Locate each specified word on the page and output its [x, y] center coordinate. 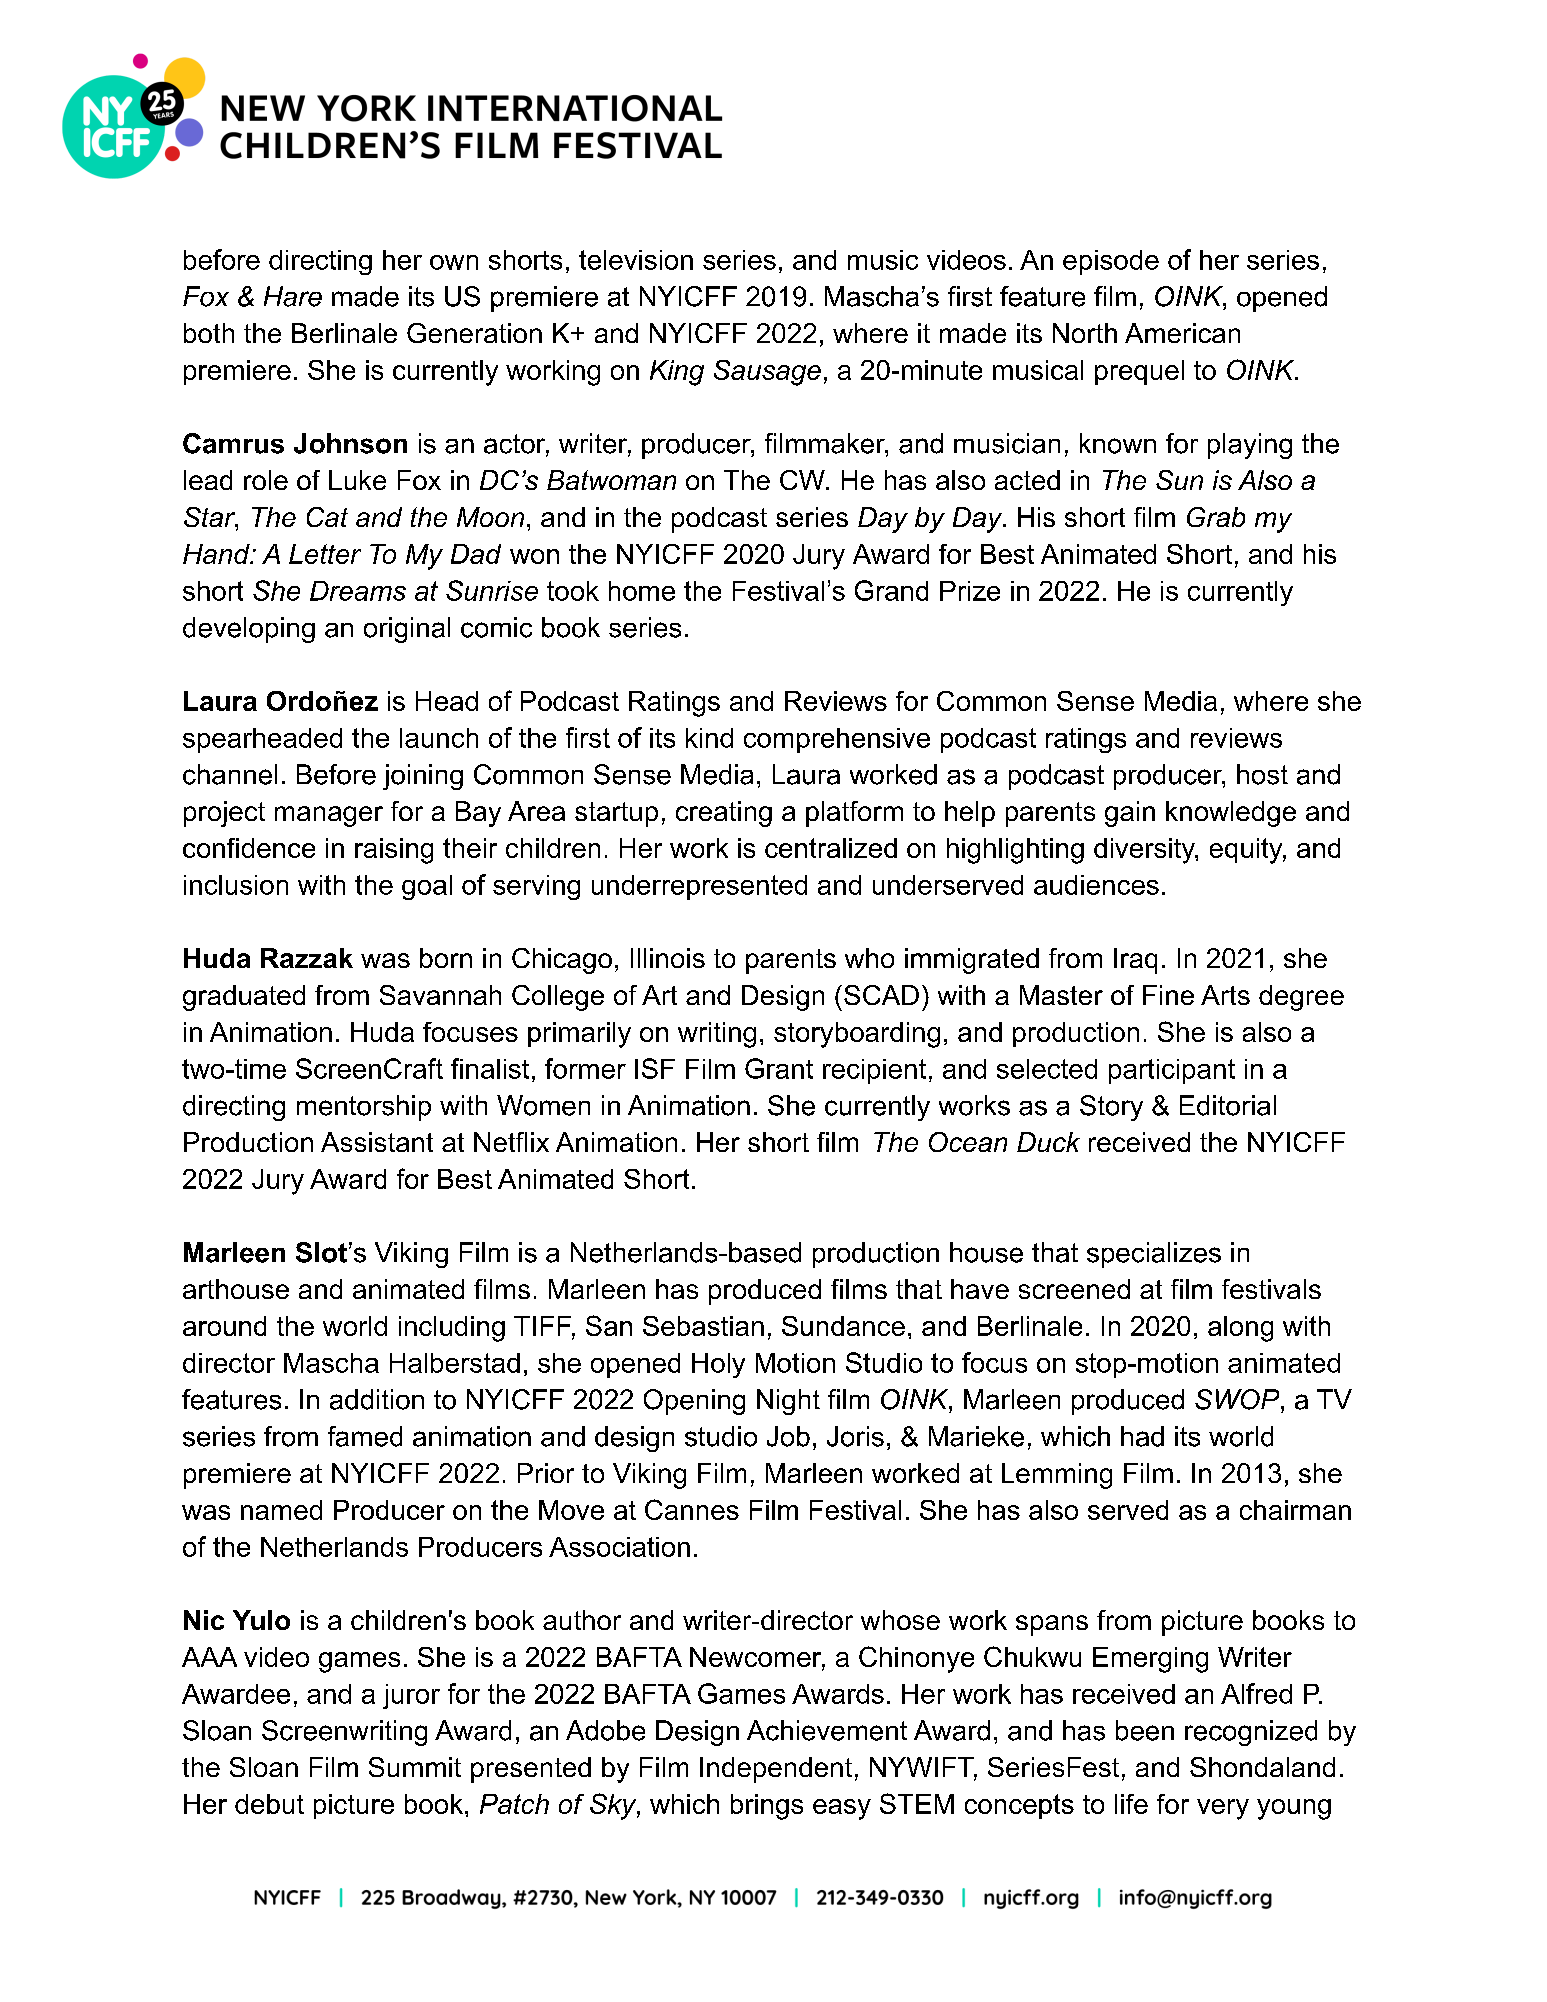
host [1262, 774]
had [1142, 1436]
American [1182, 333]
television [636, 260]
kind [709, 738]
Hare [293, 296]
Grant [779, 1068]
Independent [776, 1770]
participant [1172, 1071]
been [1145, 1730]
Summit [415, 1767]
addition [377, 1399]
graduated [244, 998]
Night [788, 1402]
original [407, 630]
